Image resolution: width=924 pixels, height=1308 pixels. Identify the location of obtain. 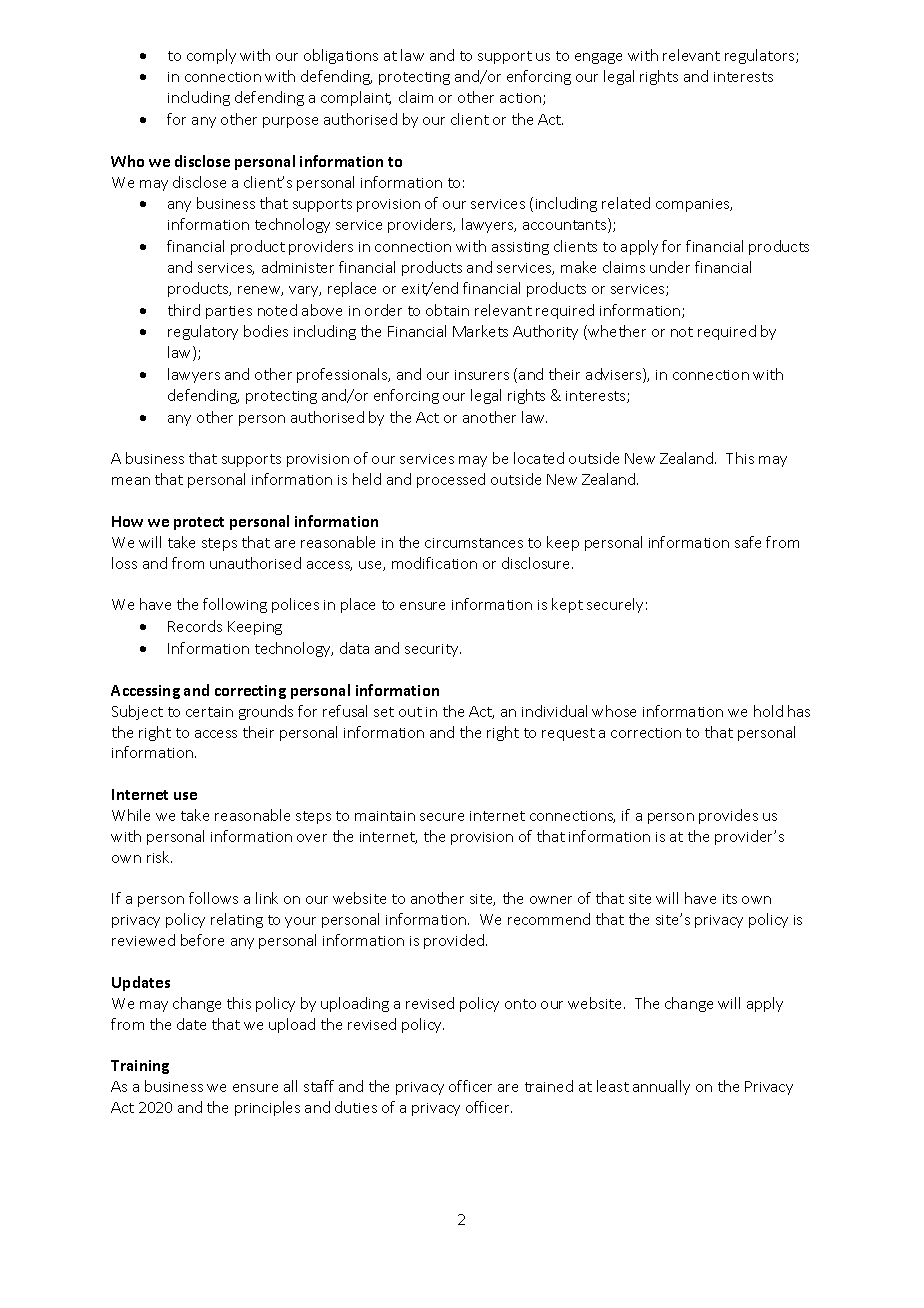
(447, 310).
